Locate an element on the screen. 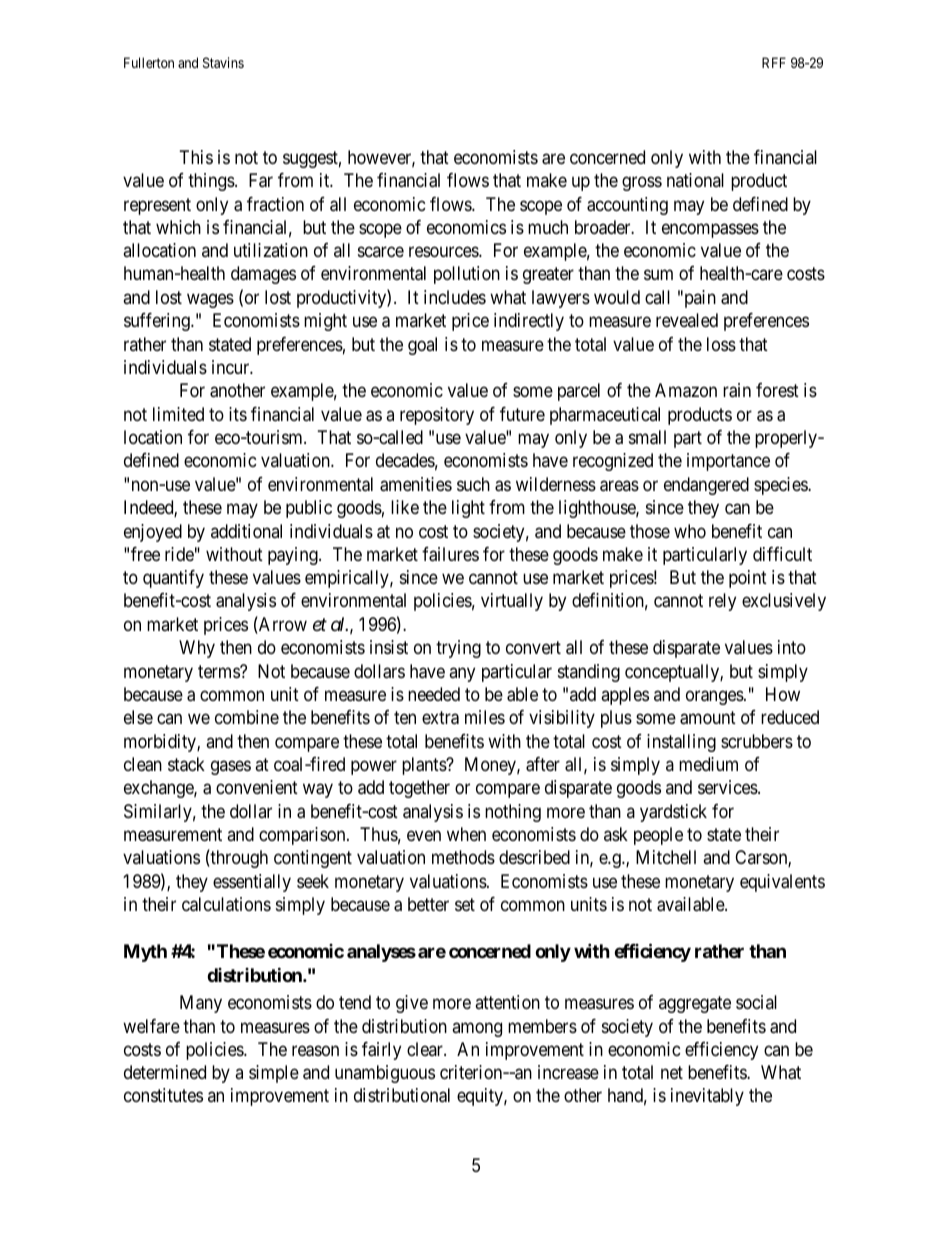 Image resolution: width=952 pixels, height=1233 pixels. repository is located at coordinates (437, 416).
